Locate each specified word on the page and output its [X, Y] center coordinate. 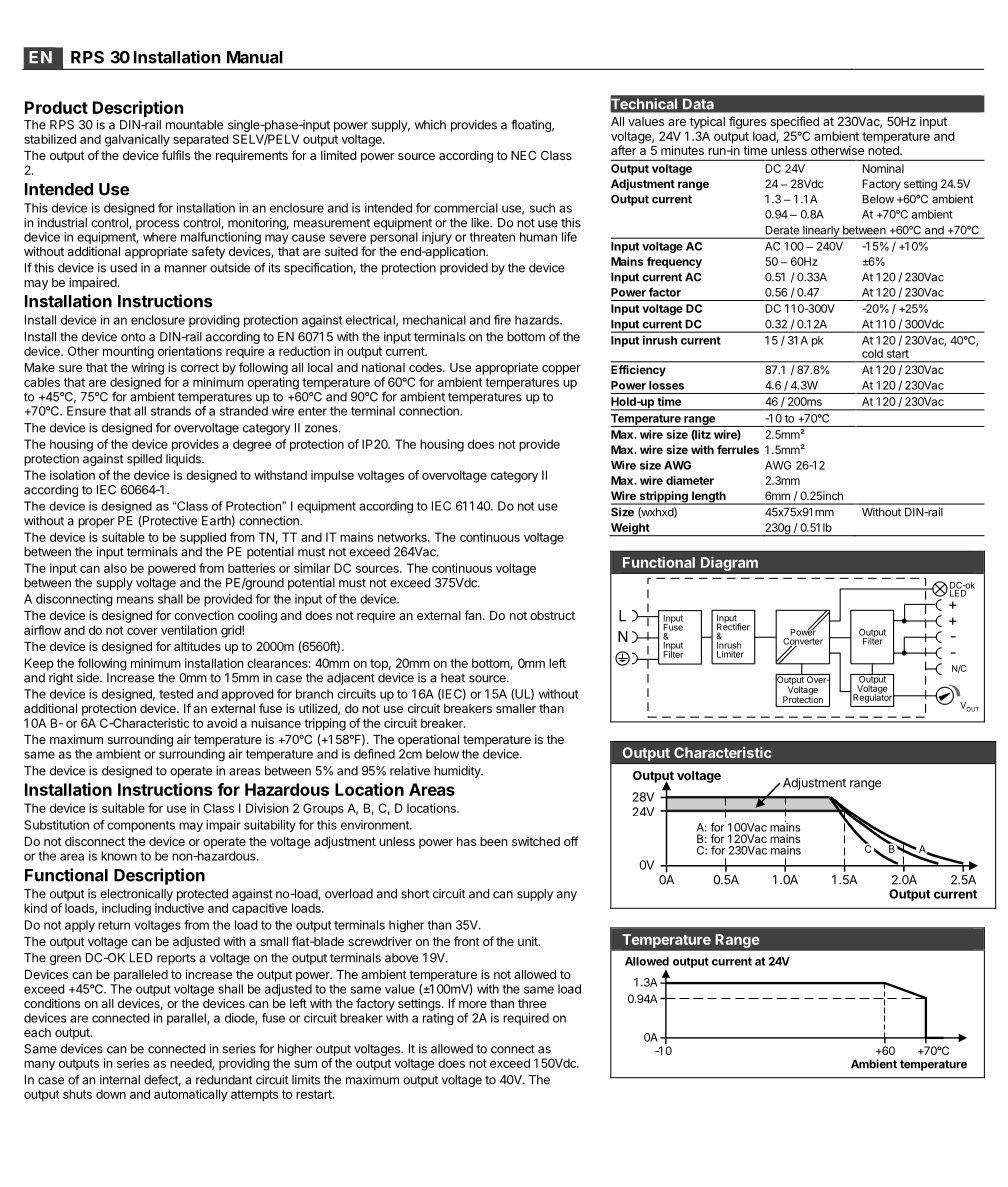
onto [133, 337]
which [430, 125]
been [493, 841]
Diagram [729, 563]
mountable [194, 125]
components [141, 826]
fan [474, 615]
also [115, 568]
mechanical [434, 320]
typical [707, 122]
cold [872, 353]
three [532, 1003]
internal [120, 1080]
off [571, 841]
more [473, 1004]
